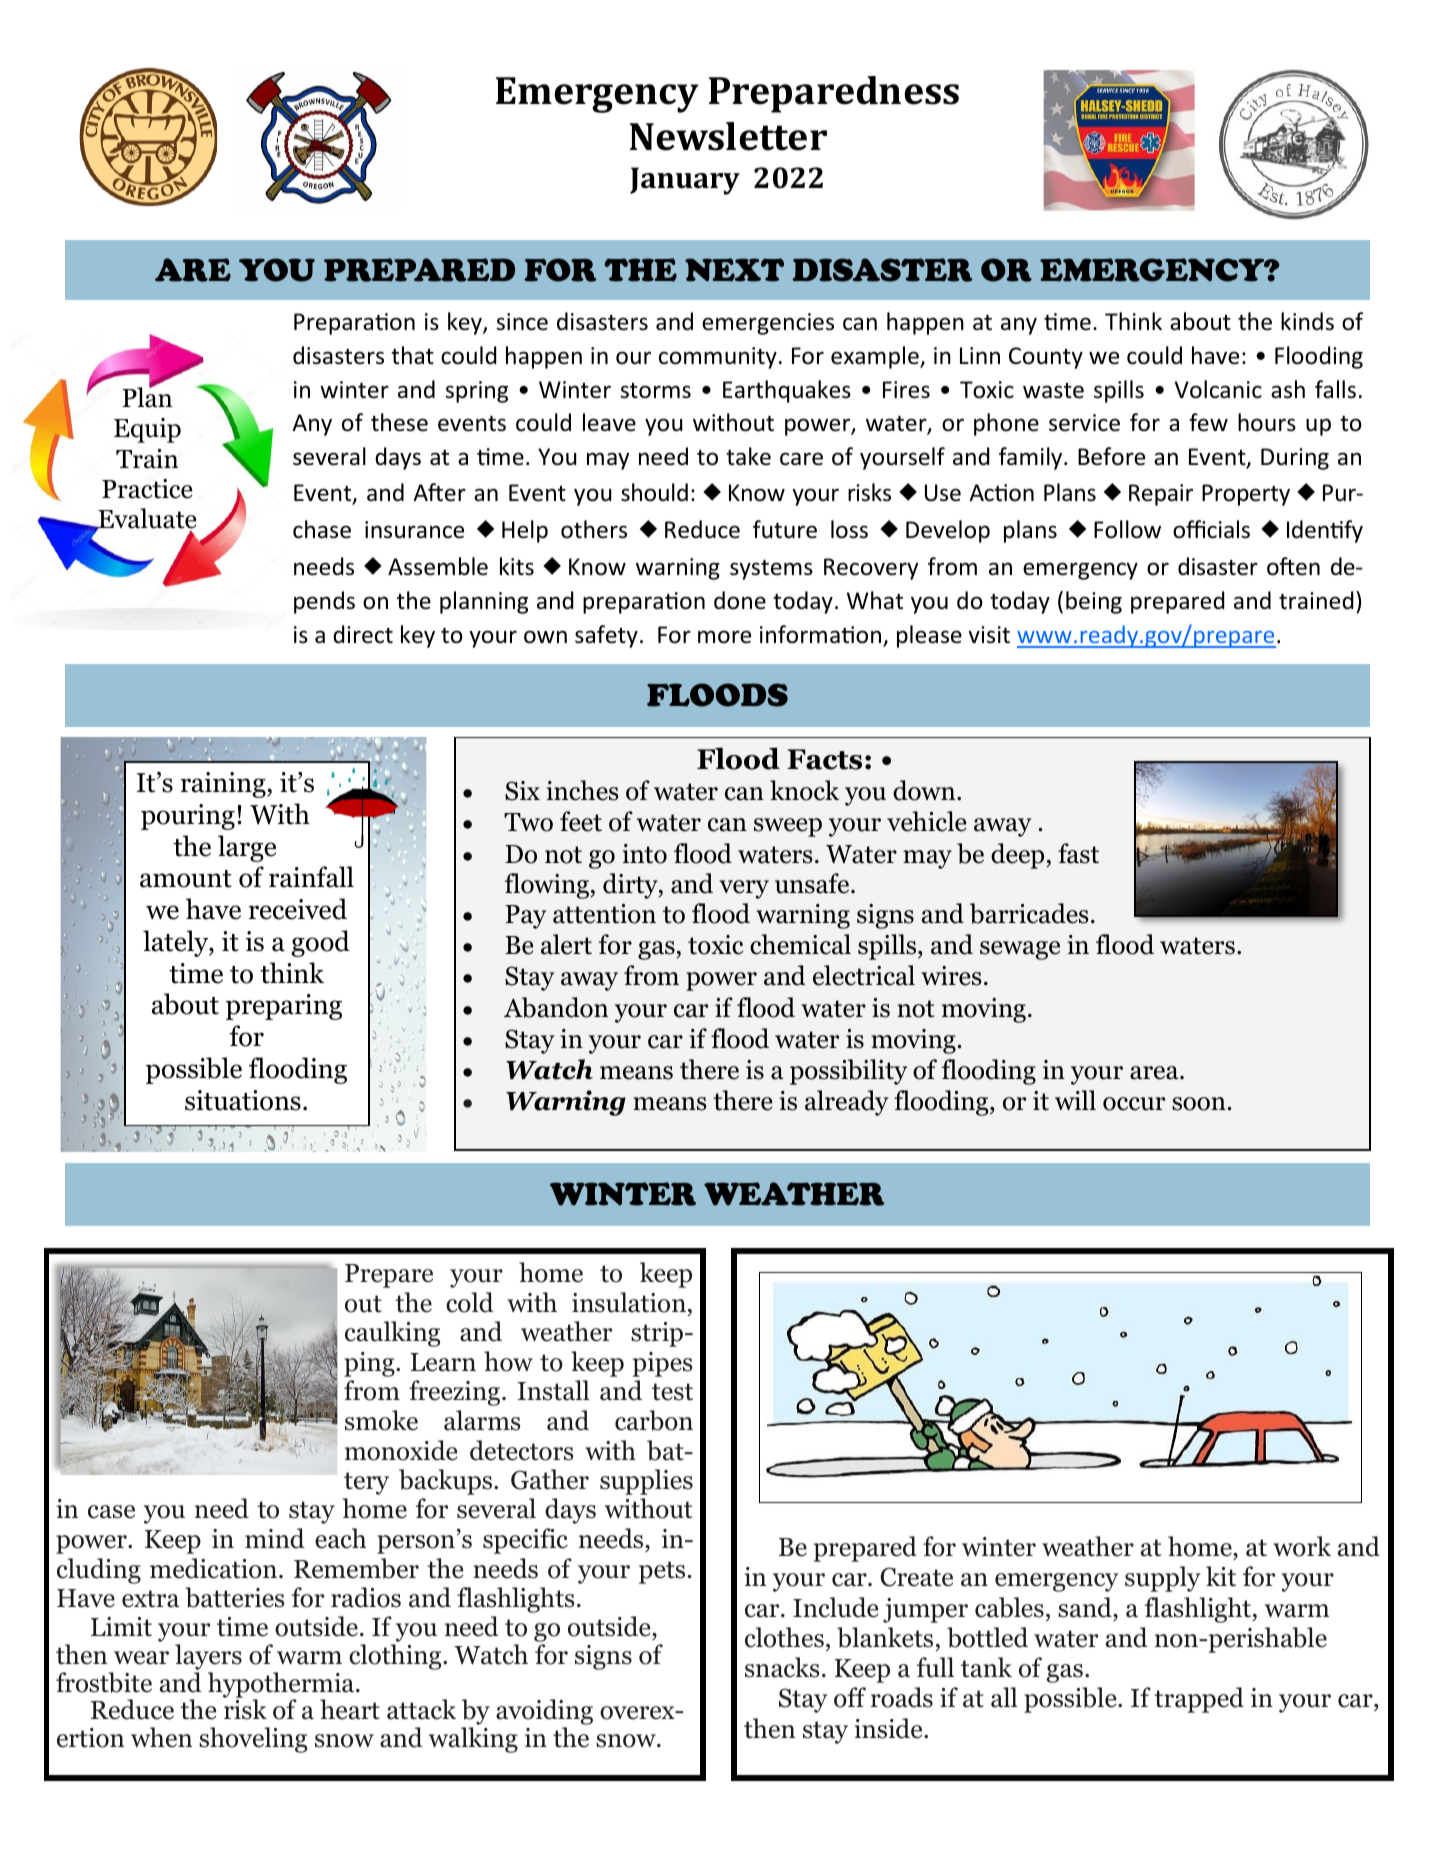  Describe the element at coordinates (1211, 529) in the document. I see `officials` at that location.
